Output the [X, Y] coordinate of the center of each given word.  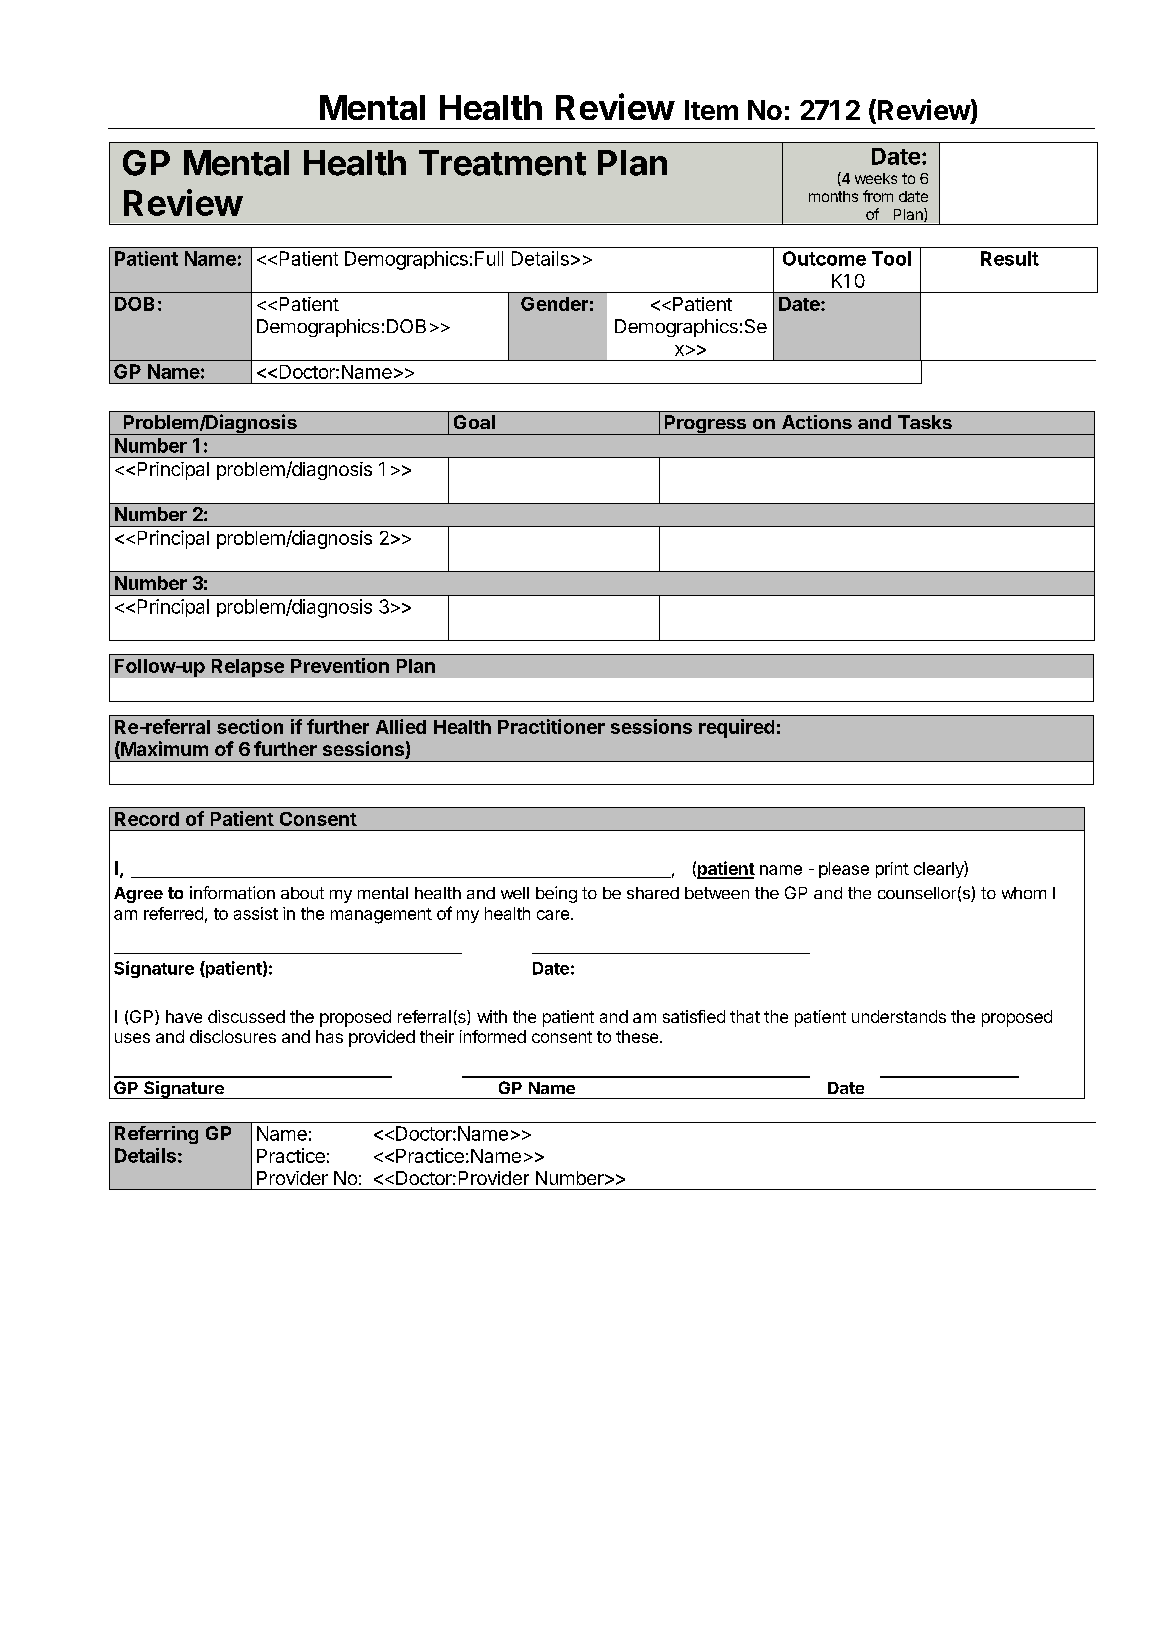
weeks [876, 178]
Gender [554, 304]
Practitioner [551, 726]
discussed [246, 1016]
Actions [817, 422]
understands [899, 1016]
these [638, 1036]
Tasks [925, 422]
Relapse [248, 668]
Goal [474, 422]
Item [711, 110]
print [892, 870]
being [556, 894]
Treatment [502, 163]
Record [147, 819]
